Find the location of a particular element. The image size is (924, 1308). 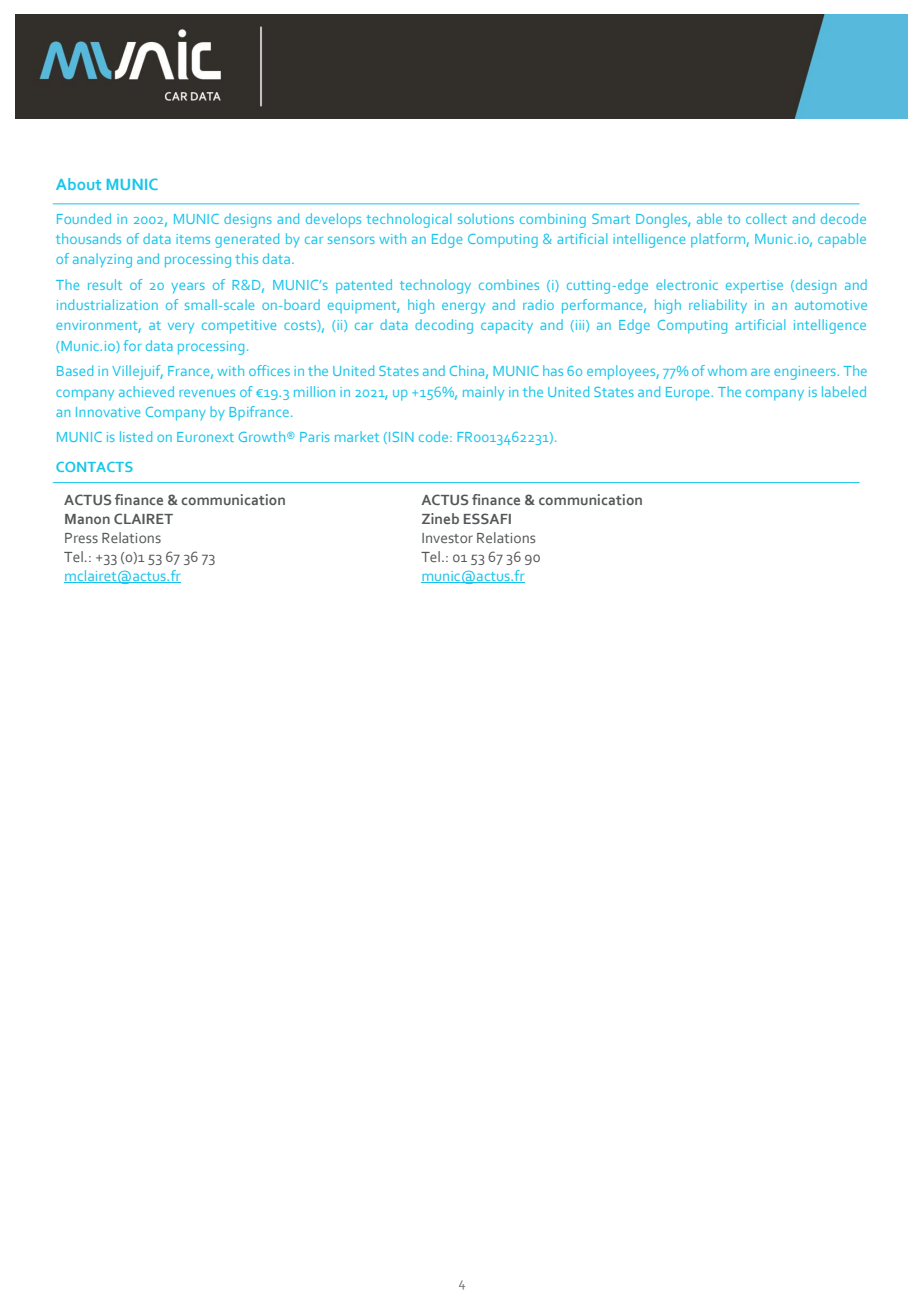

ISIN is located at coordinates (400, 438).
